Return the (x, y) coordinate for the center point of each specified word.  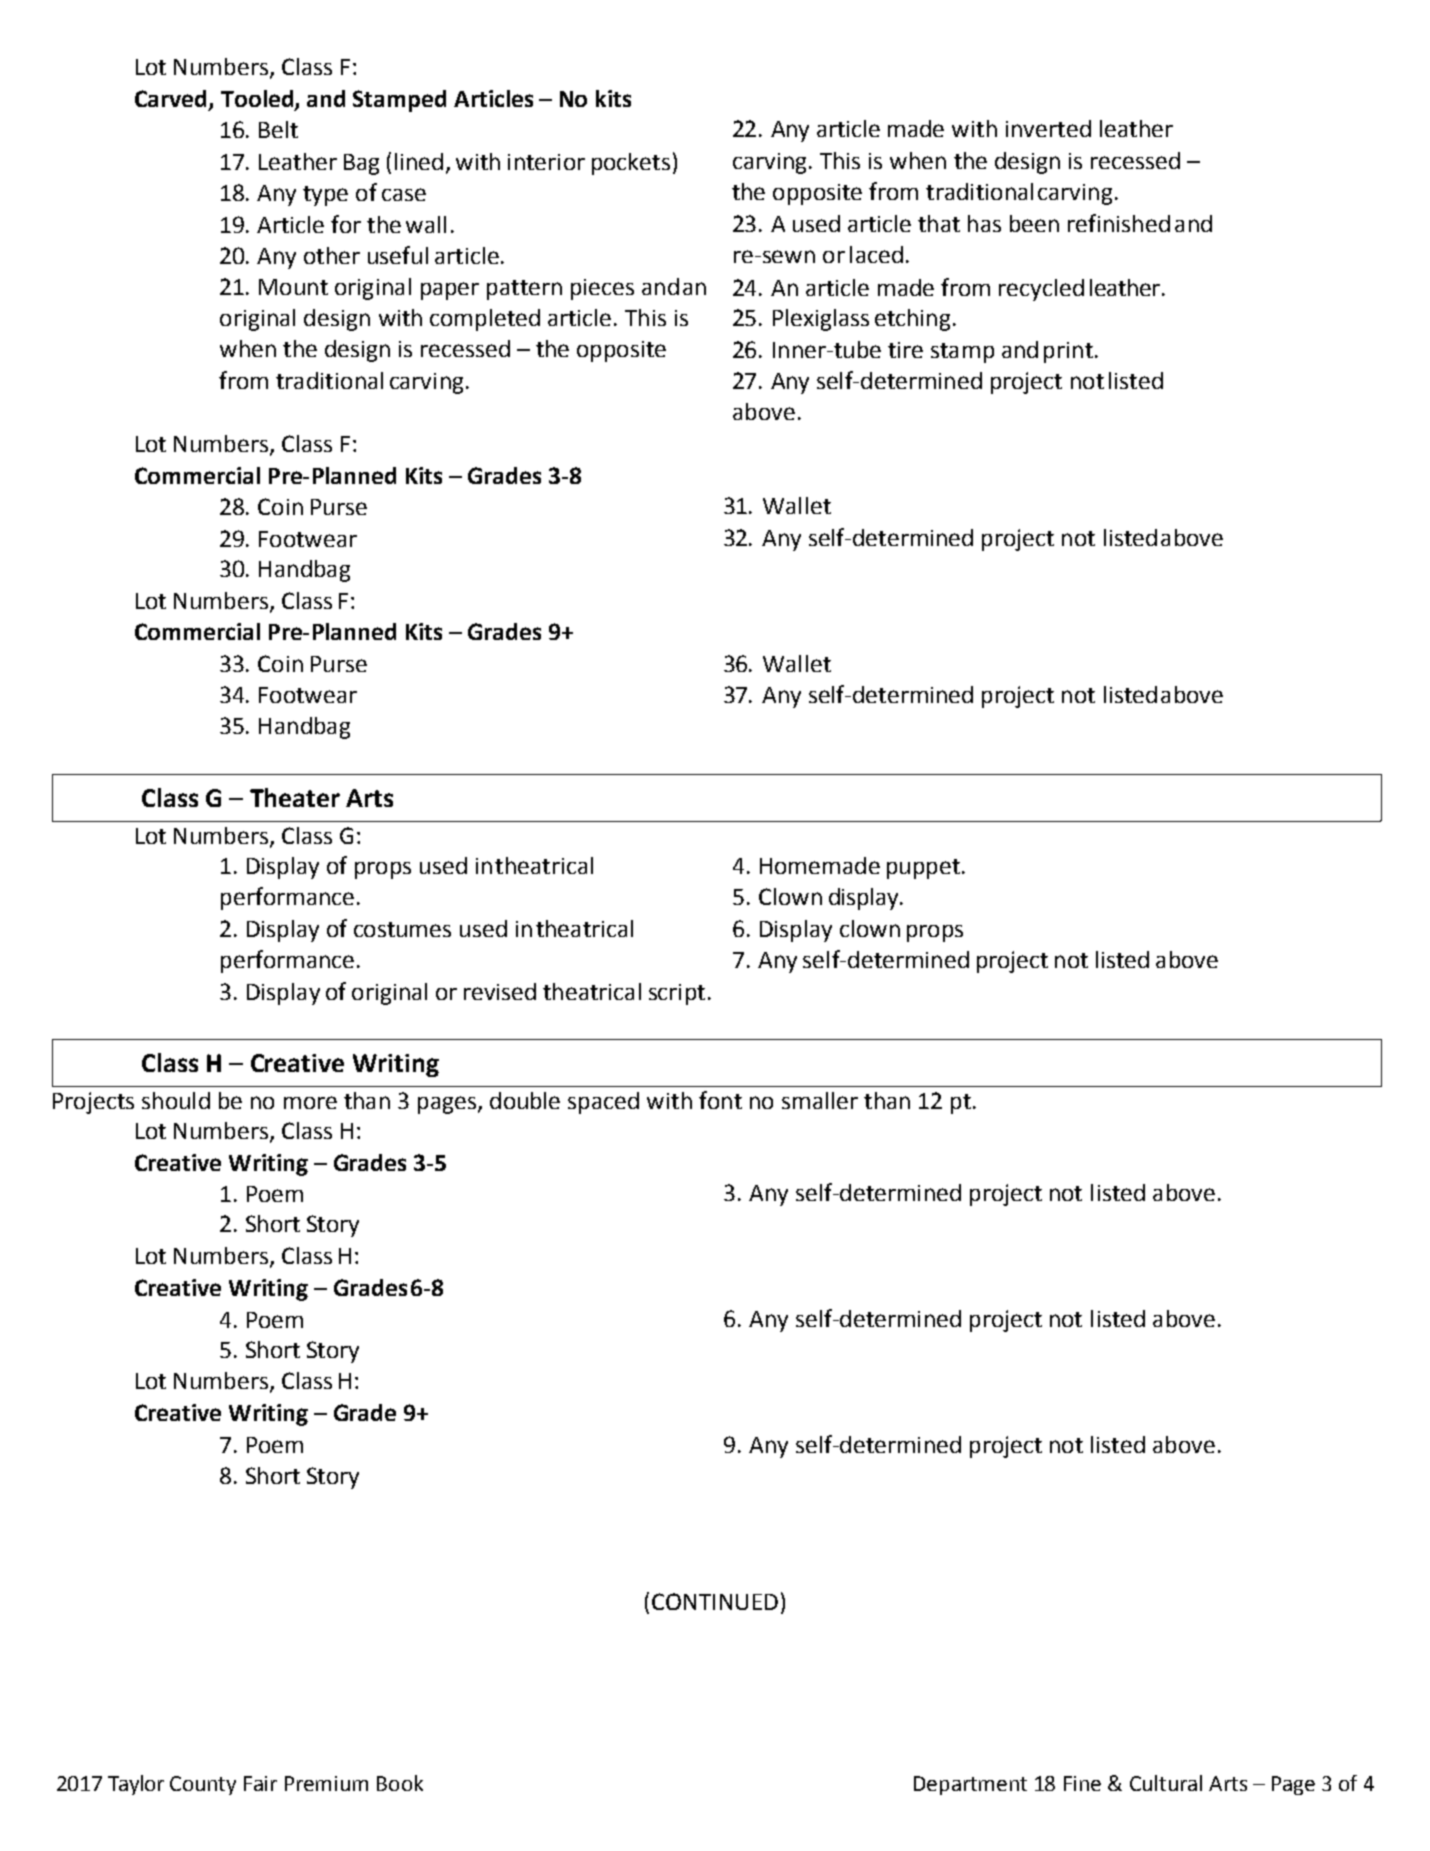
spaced (603, 1103)
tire (905, 350)
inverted (1048, 128)
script (677, 994)
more (310, 1102)
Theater (295, 797)
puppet (923, 869)
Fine (1082, 1783)
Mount (293, 287)
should (176, 1100)
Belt (278, 129)
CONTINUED (715, 1601)
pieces (602, 289)
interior (546, 162)
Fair (260, 1783)
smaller (820, 1100)
